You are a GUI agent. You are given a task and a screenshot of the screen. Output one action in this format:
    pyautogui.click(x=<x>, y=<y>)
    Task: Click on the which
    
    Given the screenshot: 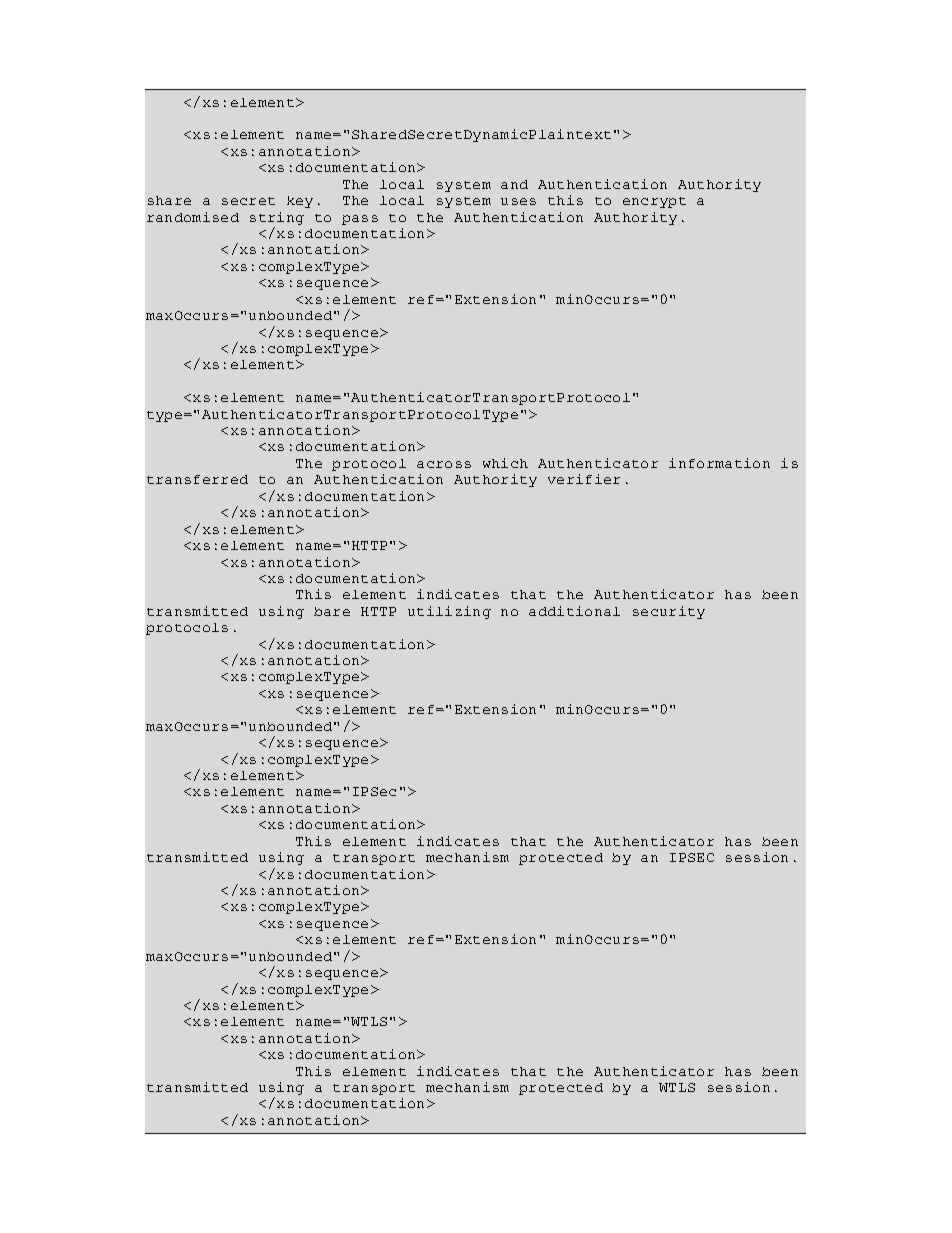 What is the action you would take?
    pyautogui.click(x=505, y=463)
